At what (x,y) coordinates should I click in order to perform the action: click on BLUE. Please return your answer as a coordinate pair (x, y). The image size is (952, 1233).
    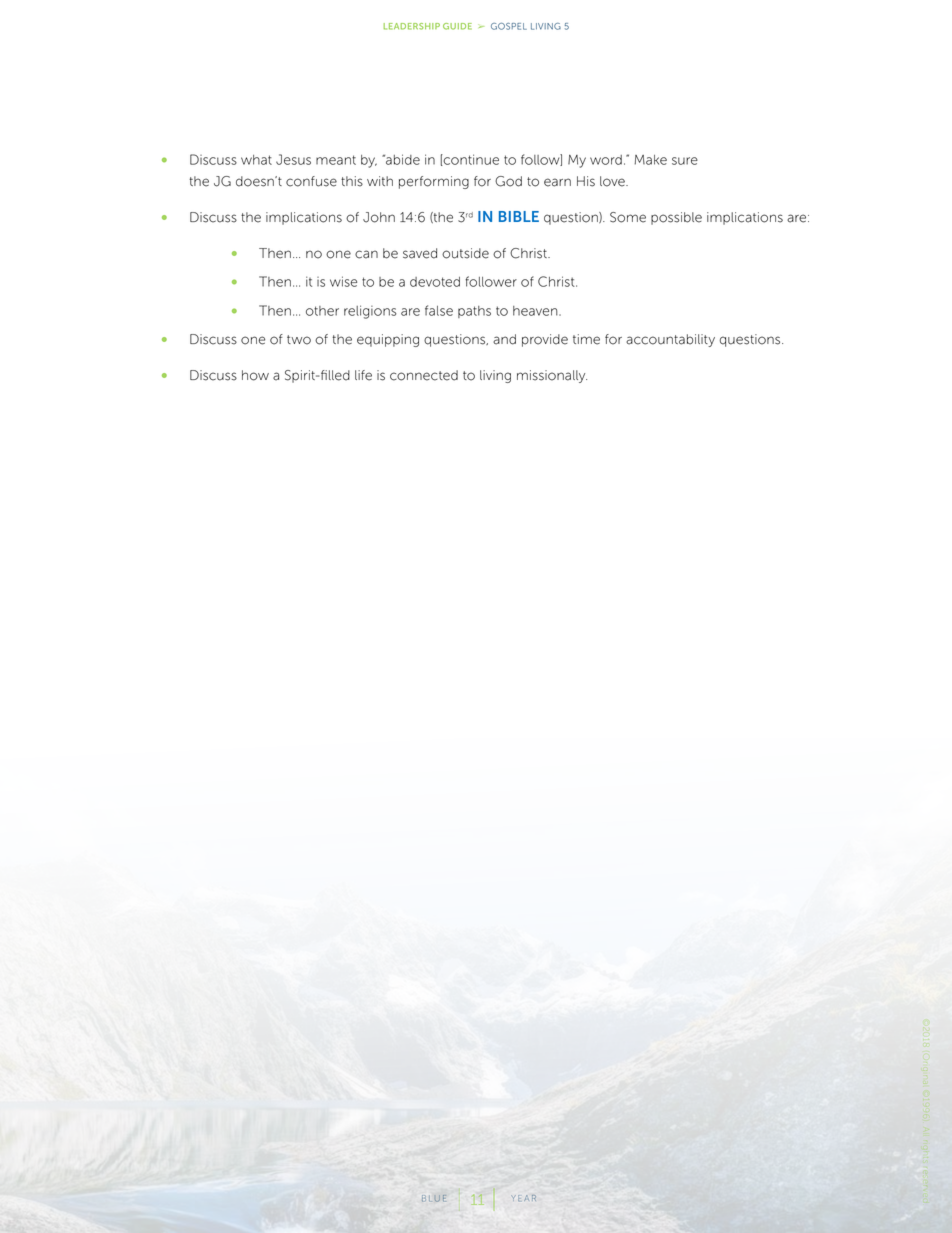
    Looking at the image, I should click on (434, 1198).
